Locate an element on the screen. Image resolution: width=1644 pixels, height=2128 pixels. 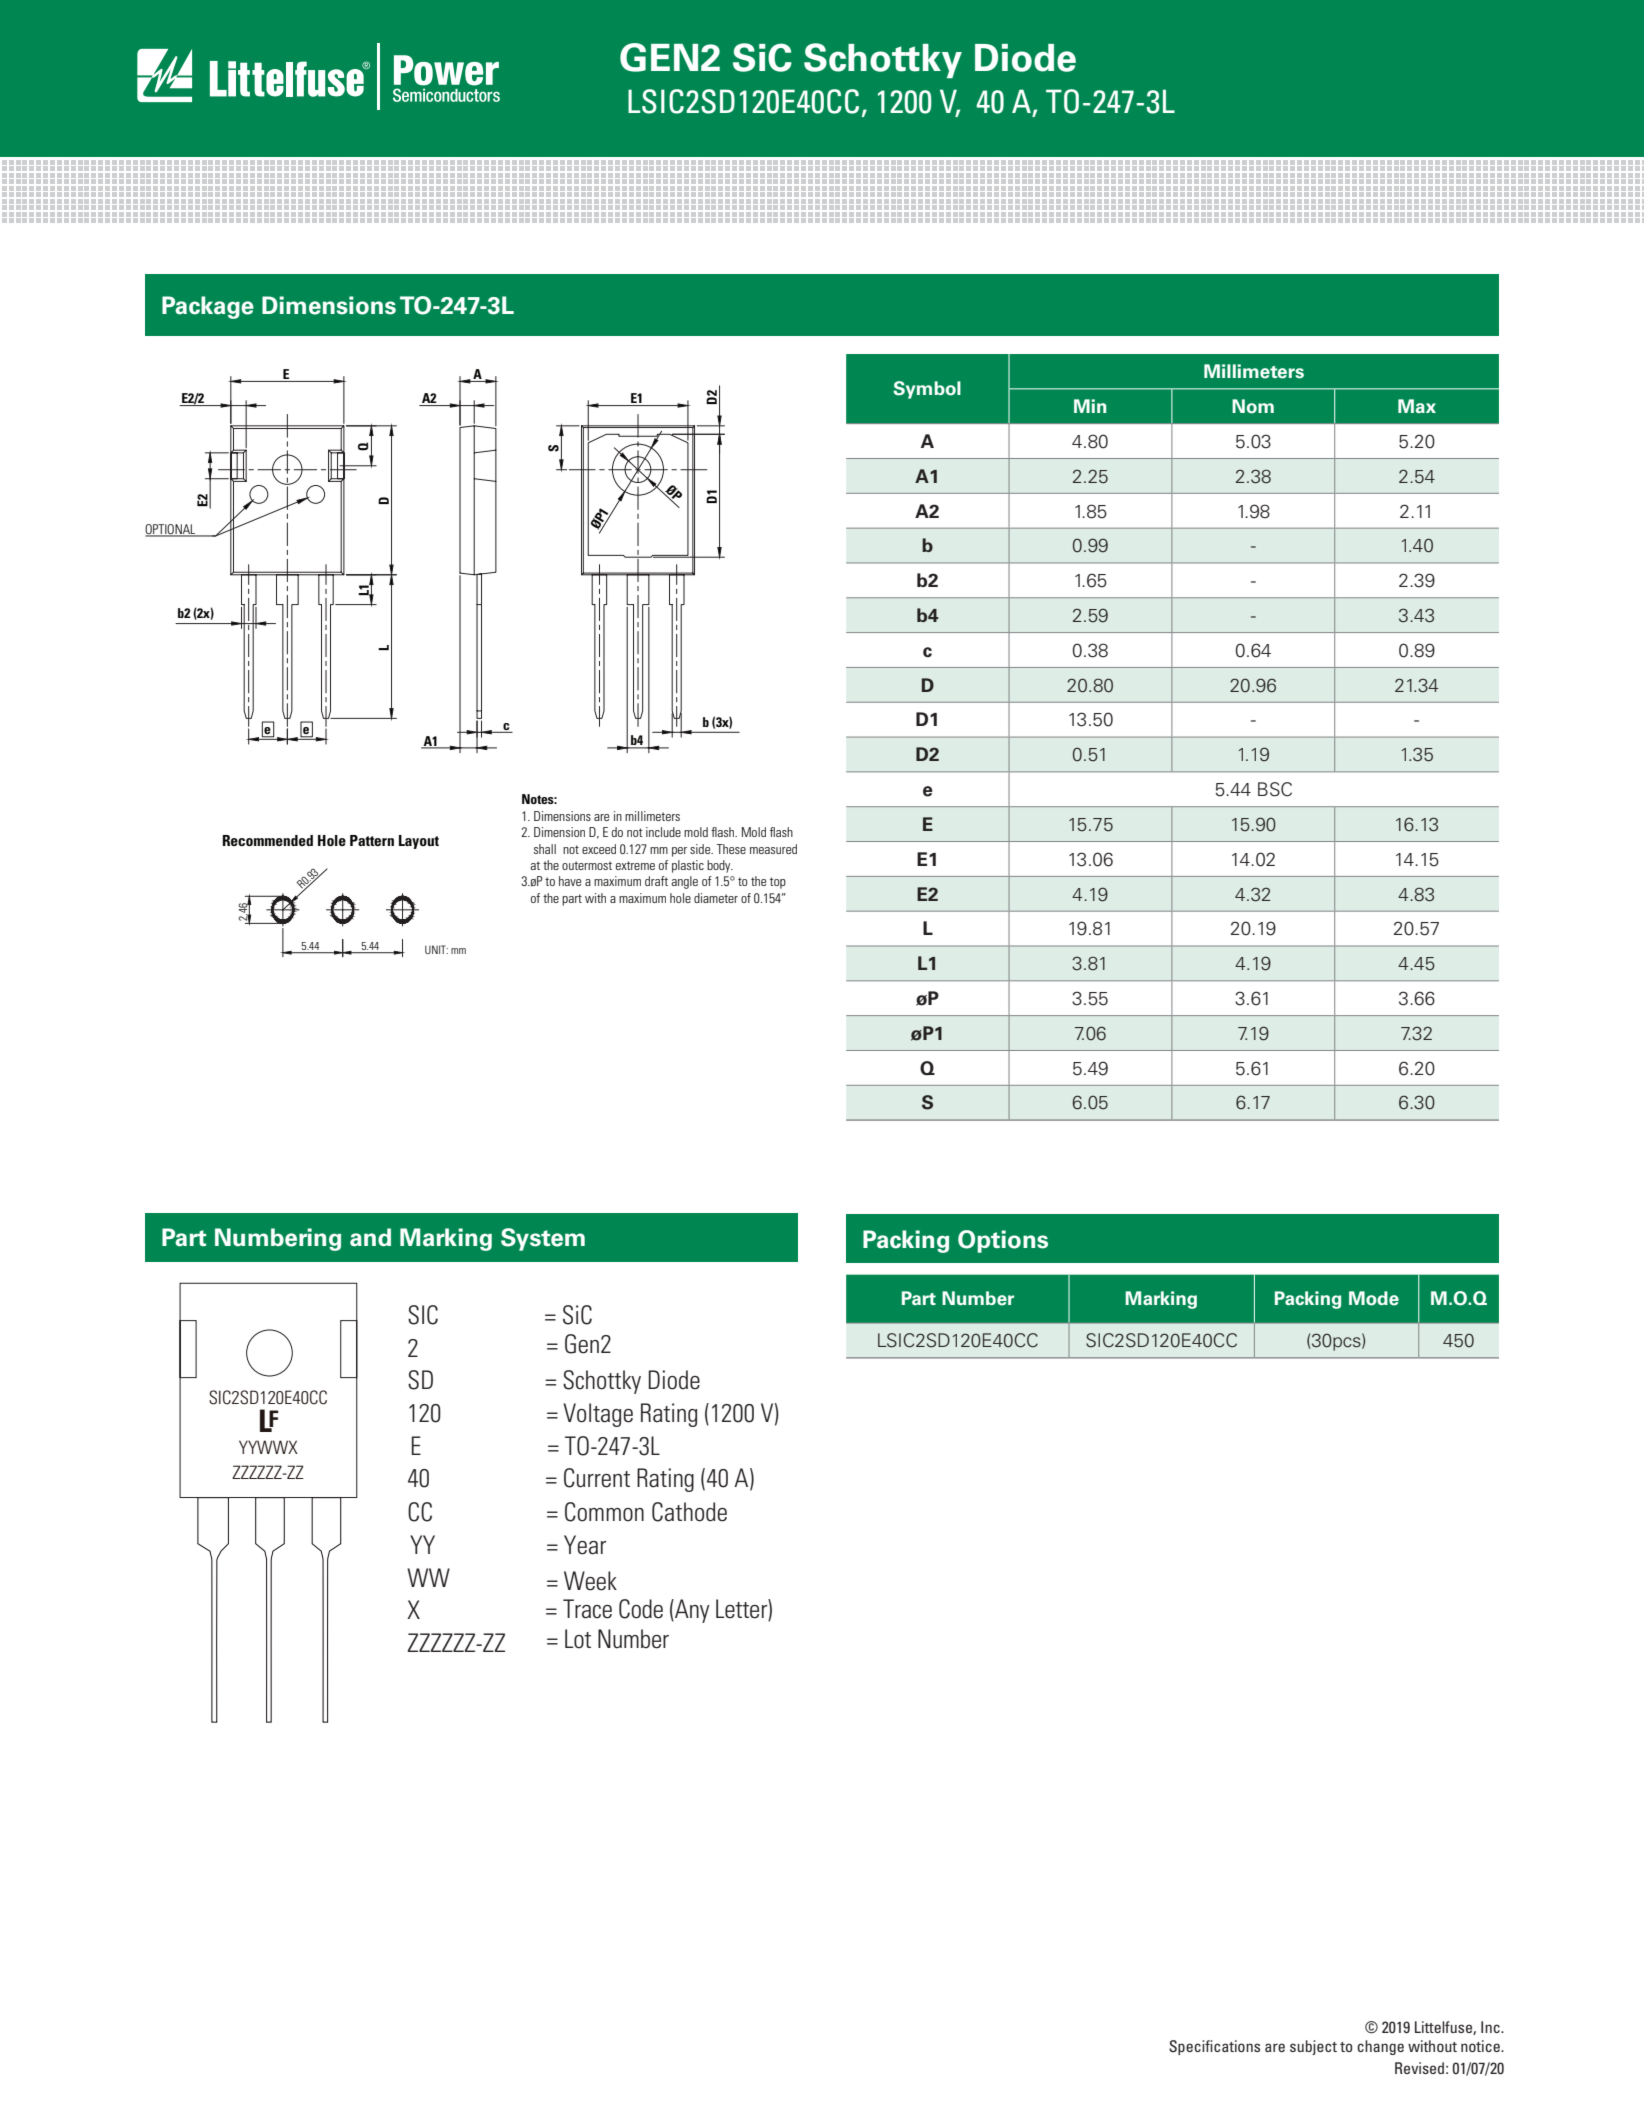
Specifications is located at coordinates (1214, 2047).
